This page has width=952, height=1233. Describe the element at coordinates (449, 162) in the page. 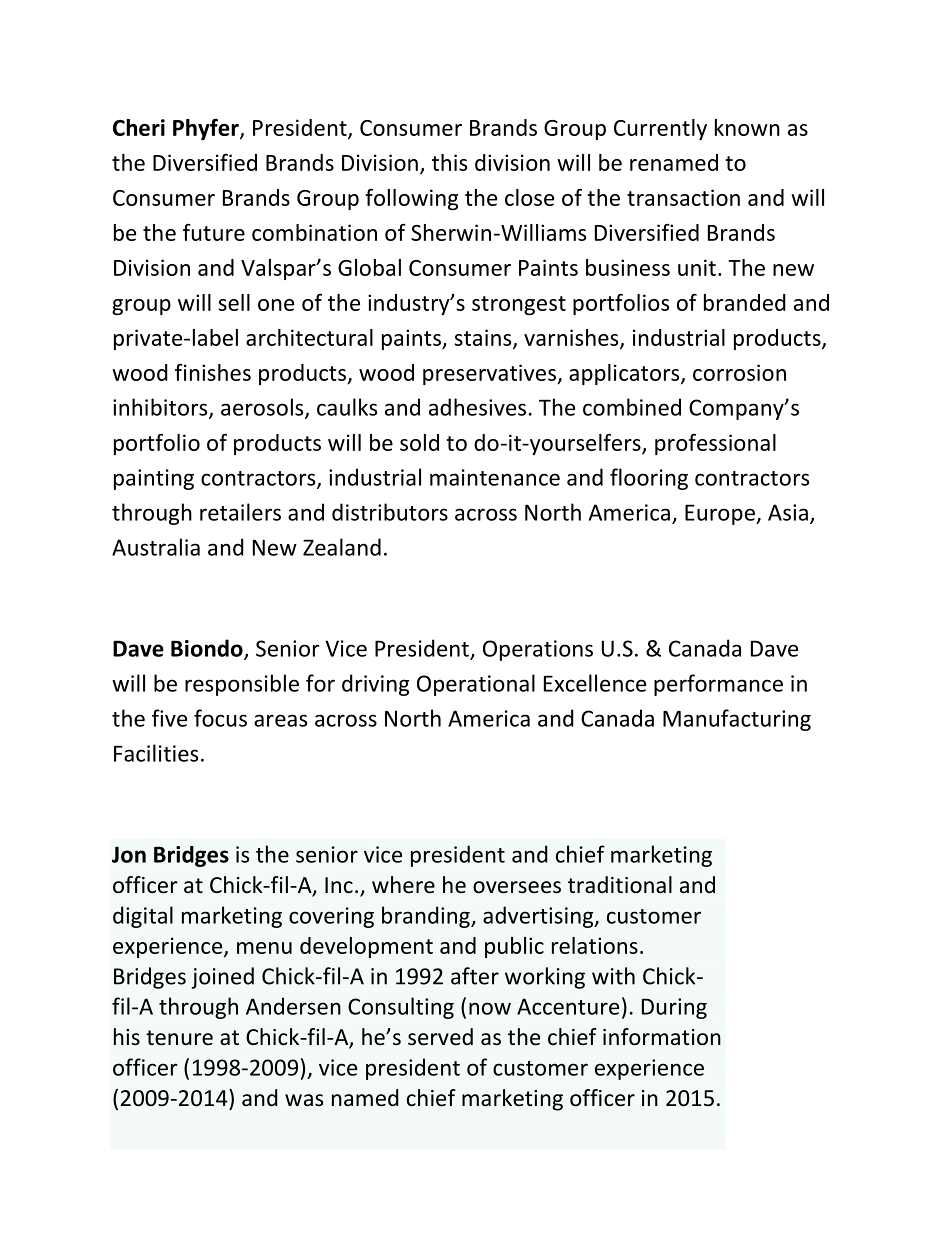

I see `this` at that location.
